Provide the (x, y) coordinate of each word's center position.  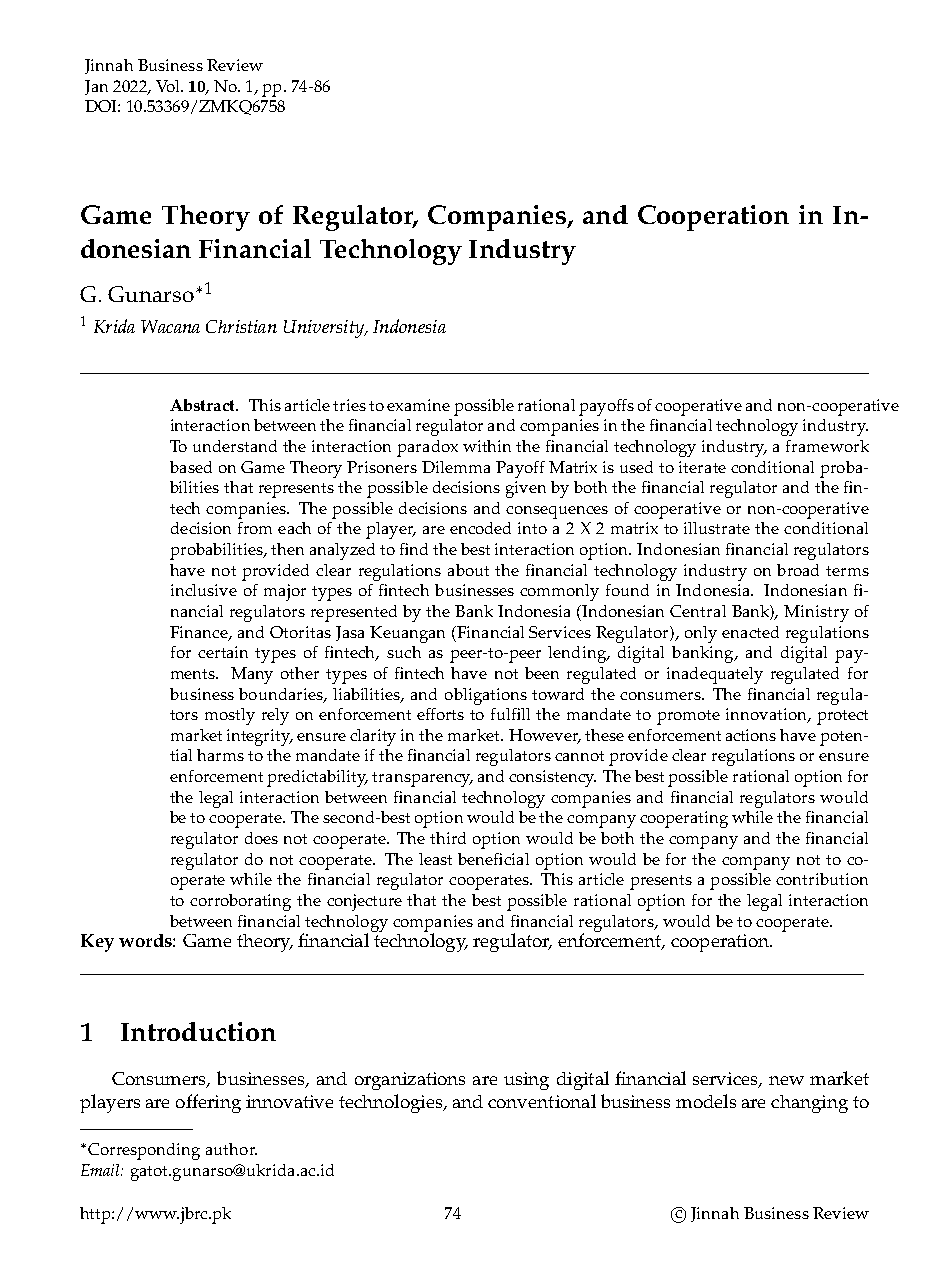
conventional (542, 1101)
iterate (702, 467)
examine (418, 405)
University (325, 329)
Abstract (203, 405)
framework (827, 446)
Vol (169, 86)
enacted (750, 632)
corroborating (240, 902)
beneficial (493, 859)
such (404, 652)
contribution (822, 879)
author (231, 1149)
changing (809, 1104)
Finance (200, 633)
